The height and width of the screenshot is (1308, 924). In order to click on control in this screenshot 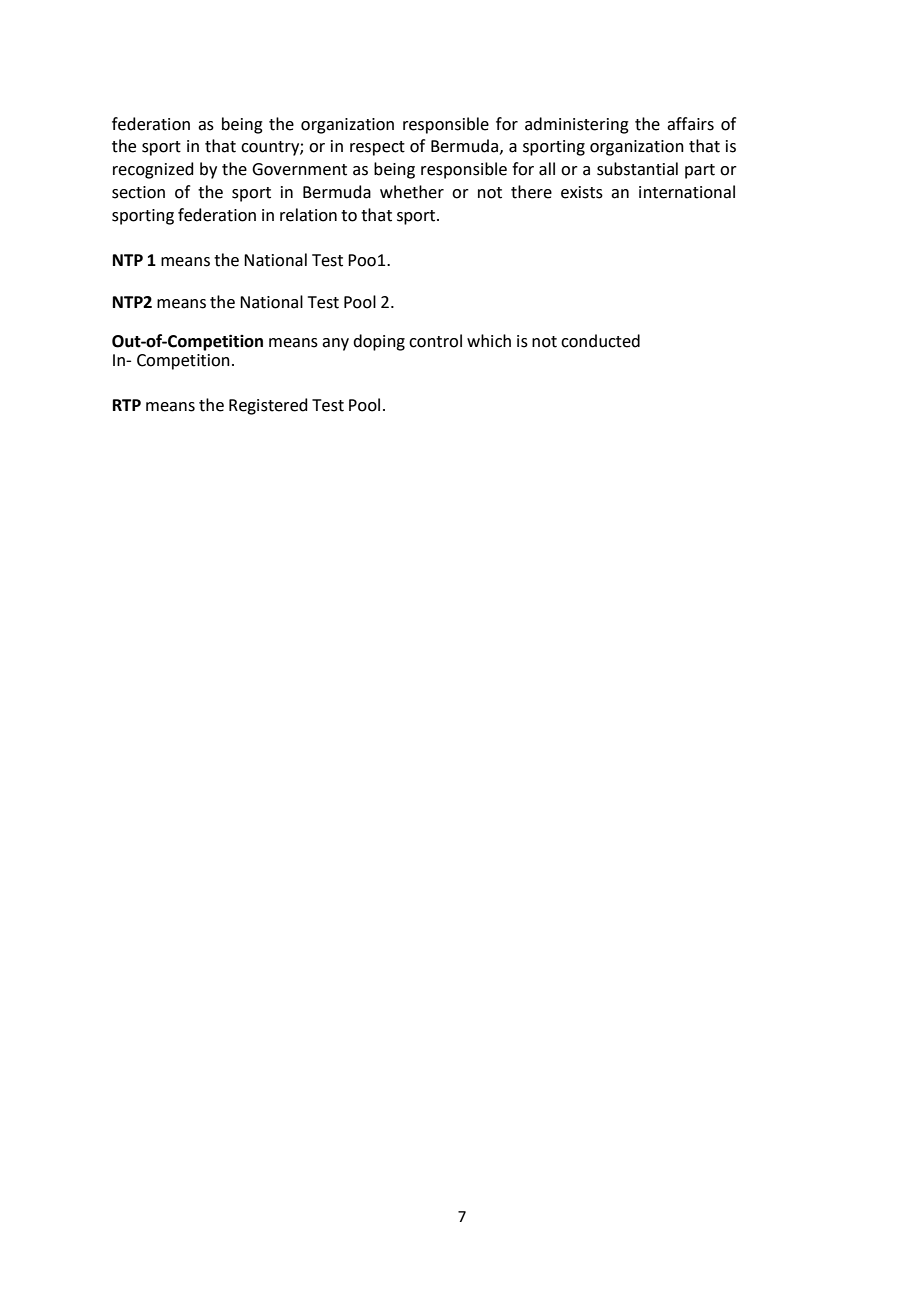, I will do `click(435, 341)`.
